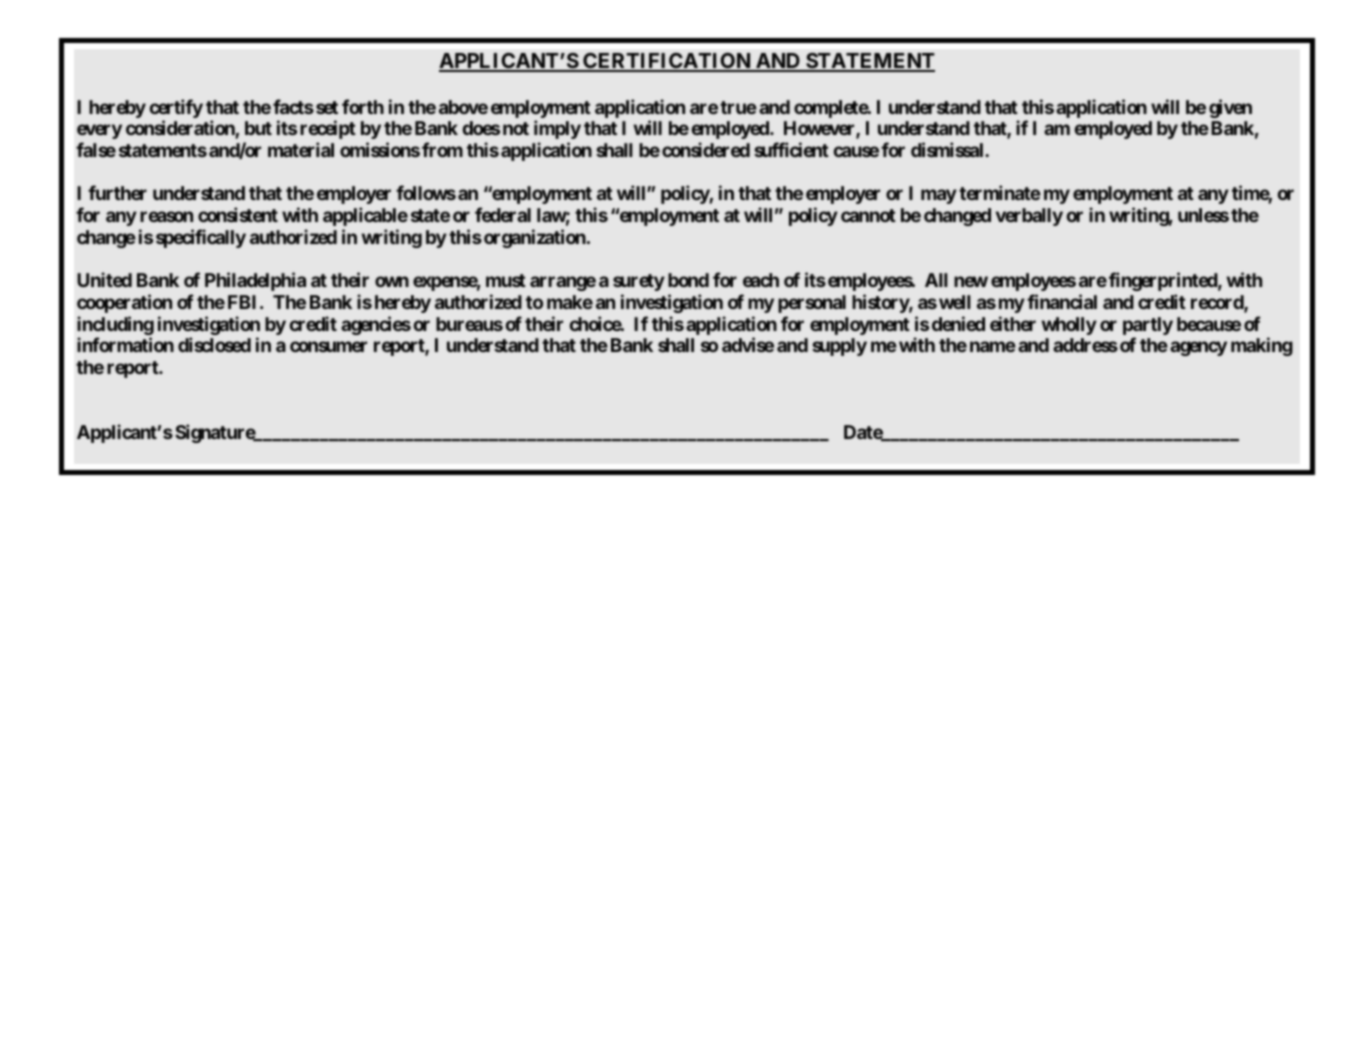 The width and height of the image is (1359, 1050). I want to click on specifically, so click(201, 238).
